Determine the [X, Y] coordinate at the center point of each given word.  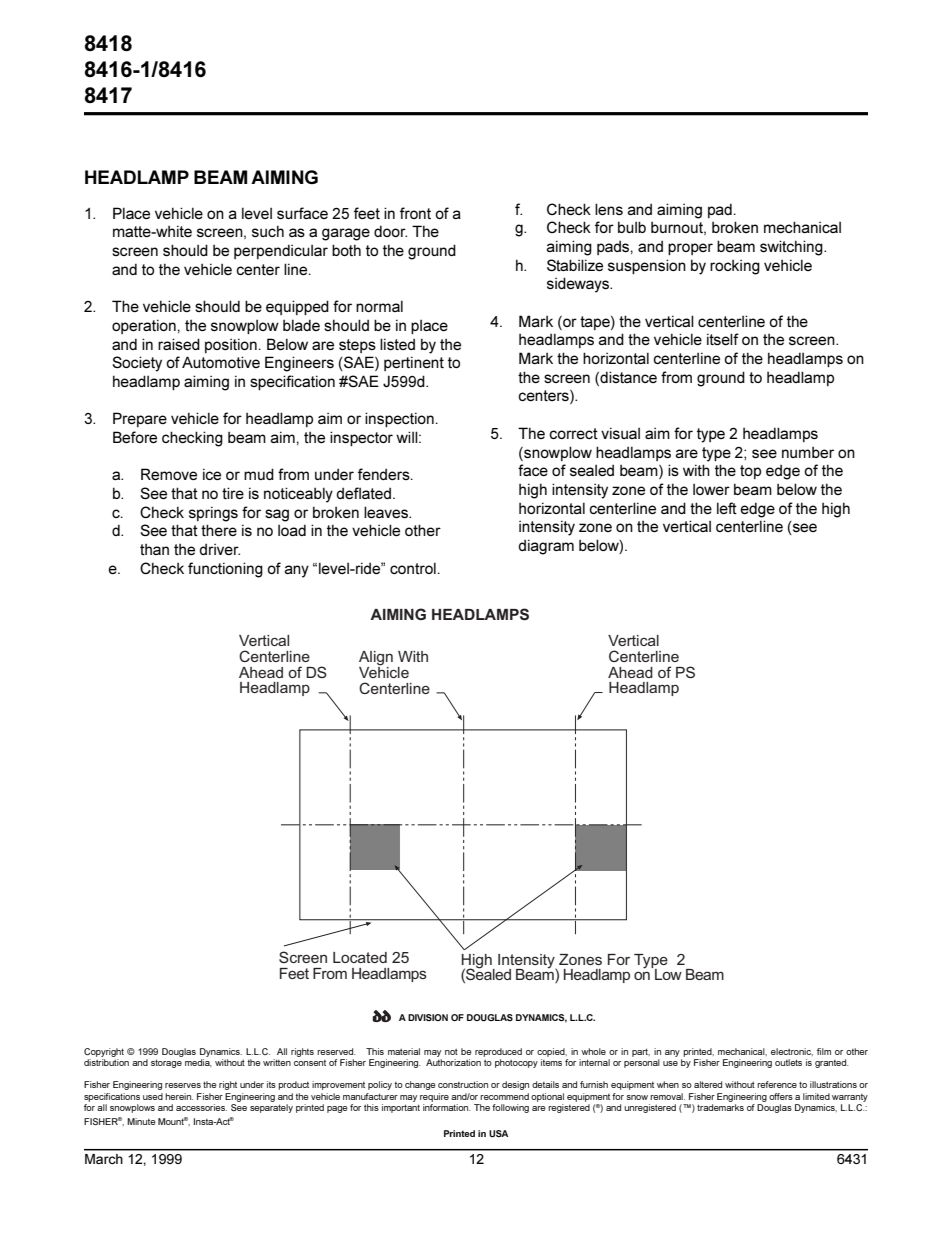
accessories [201, 1107]
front [415, 213]
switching [792, 248]
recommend [504, 1096]
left [727, 508]
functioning [225, 570]
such [268, 231]
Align [376, 659]
